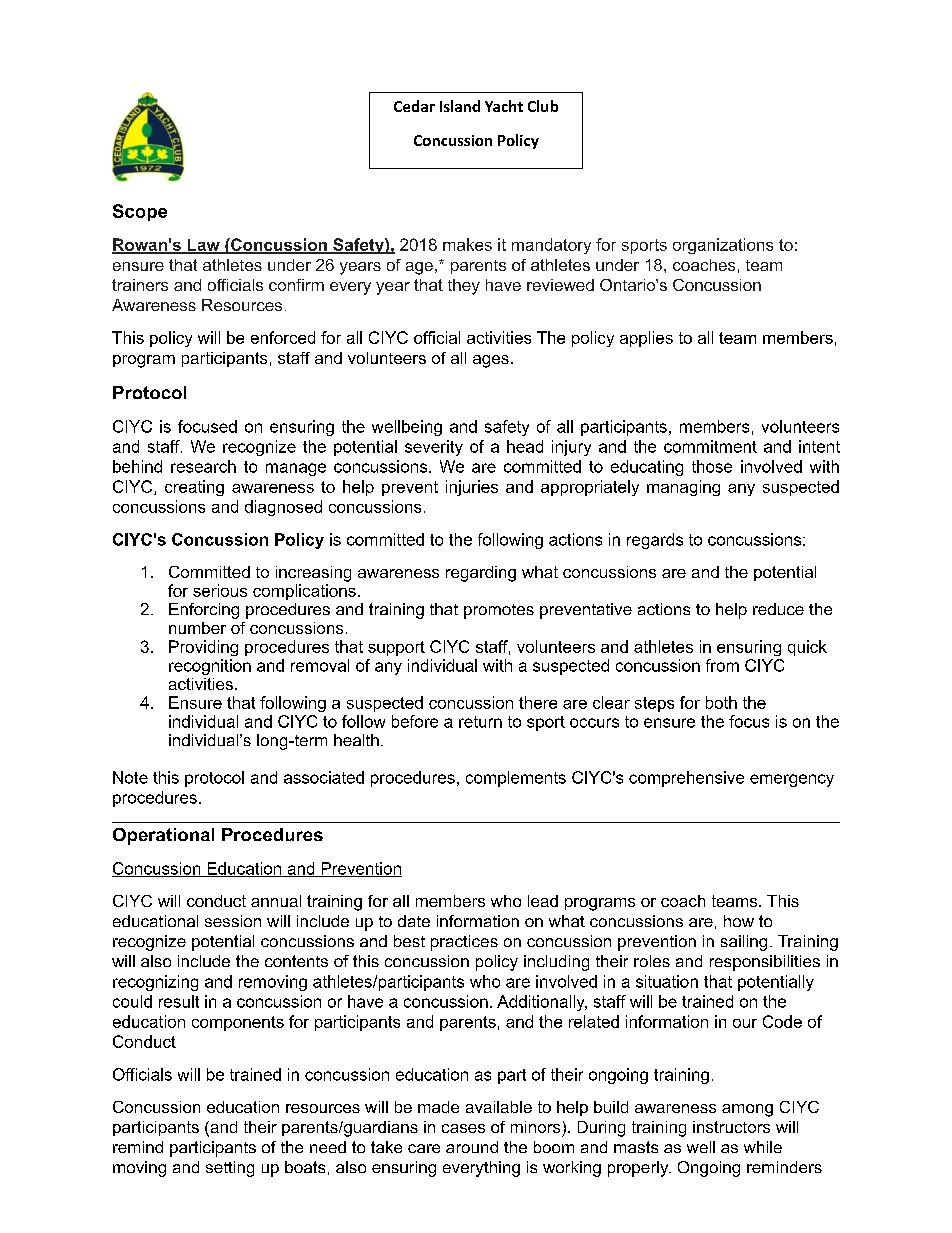  Describe the element at coordinates (140, 212) in the image. I see `Scope` at that location.
